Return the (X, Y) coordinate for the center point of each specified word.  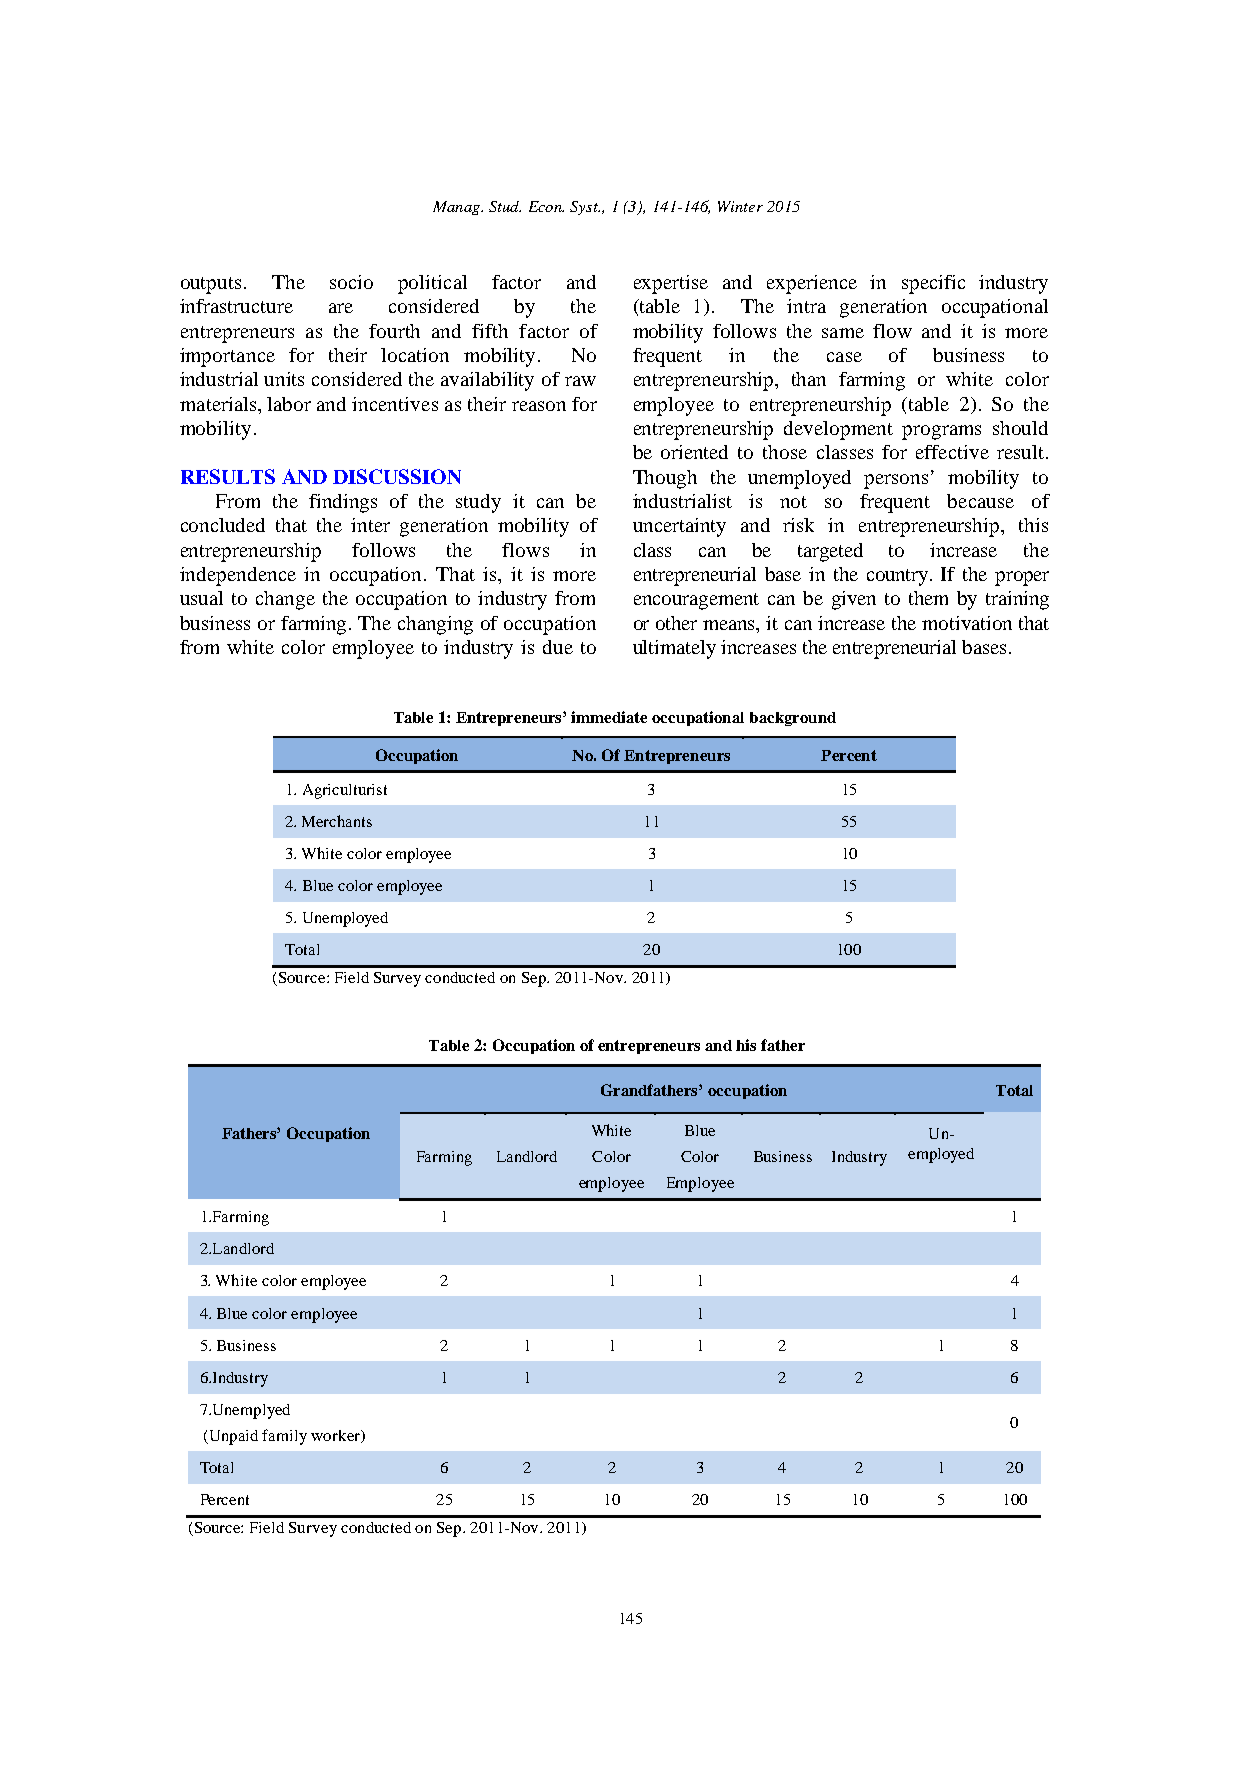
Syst (585, 208)
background (793, 719)
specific (933, 284)
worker (336, 1436)
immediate (609, 717)
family (284, 1437)
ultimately (674, 649)
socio (351, 282)
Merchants (337, 821)
